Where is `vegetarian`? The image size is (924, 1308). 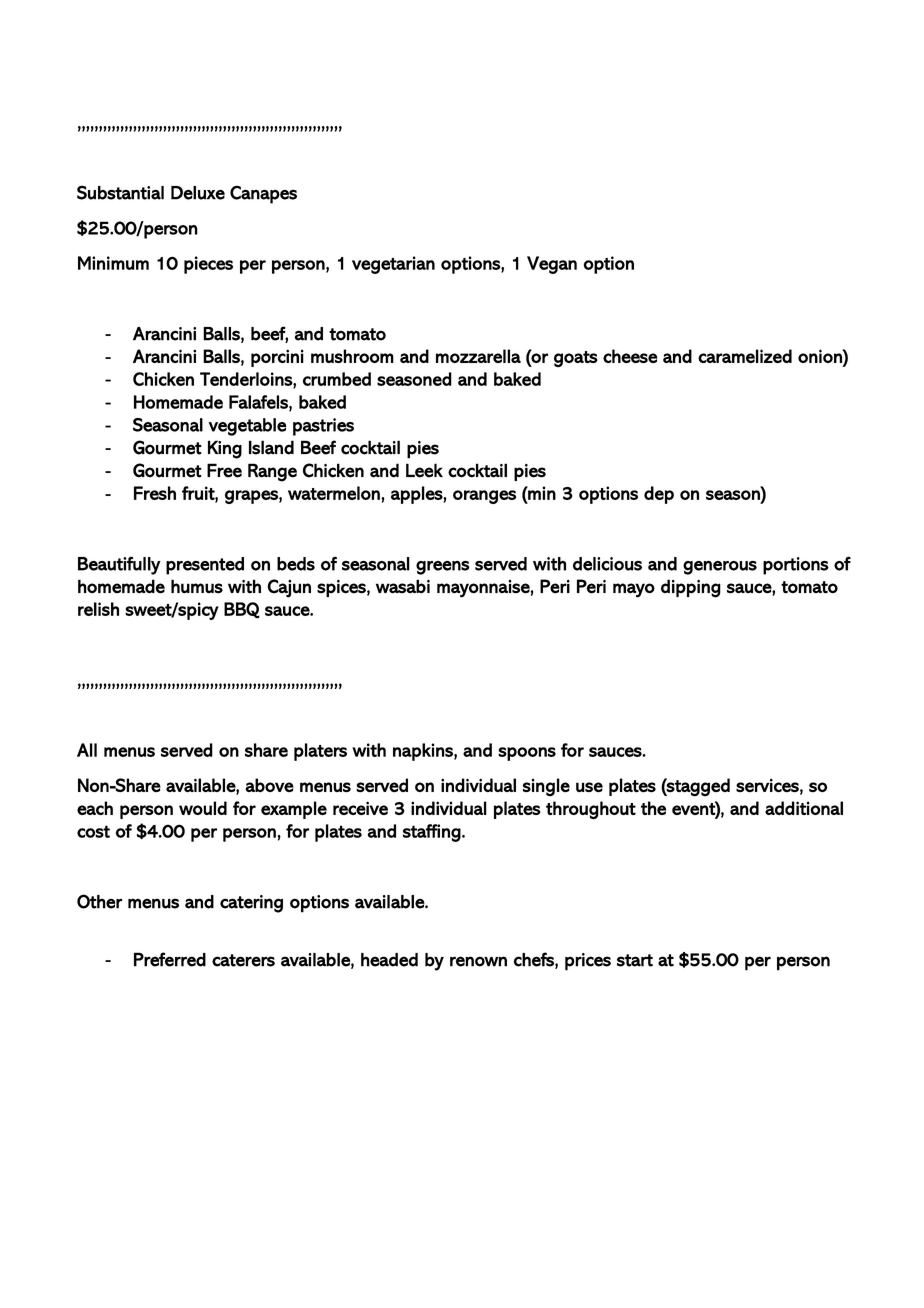
vegetarian is located at coordinates (393, 265).
